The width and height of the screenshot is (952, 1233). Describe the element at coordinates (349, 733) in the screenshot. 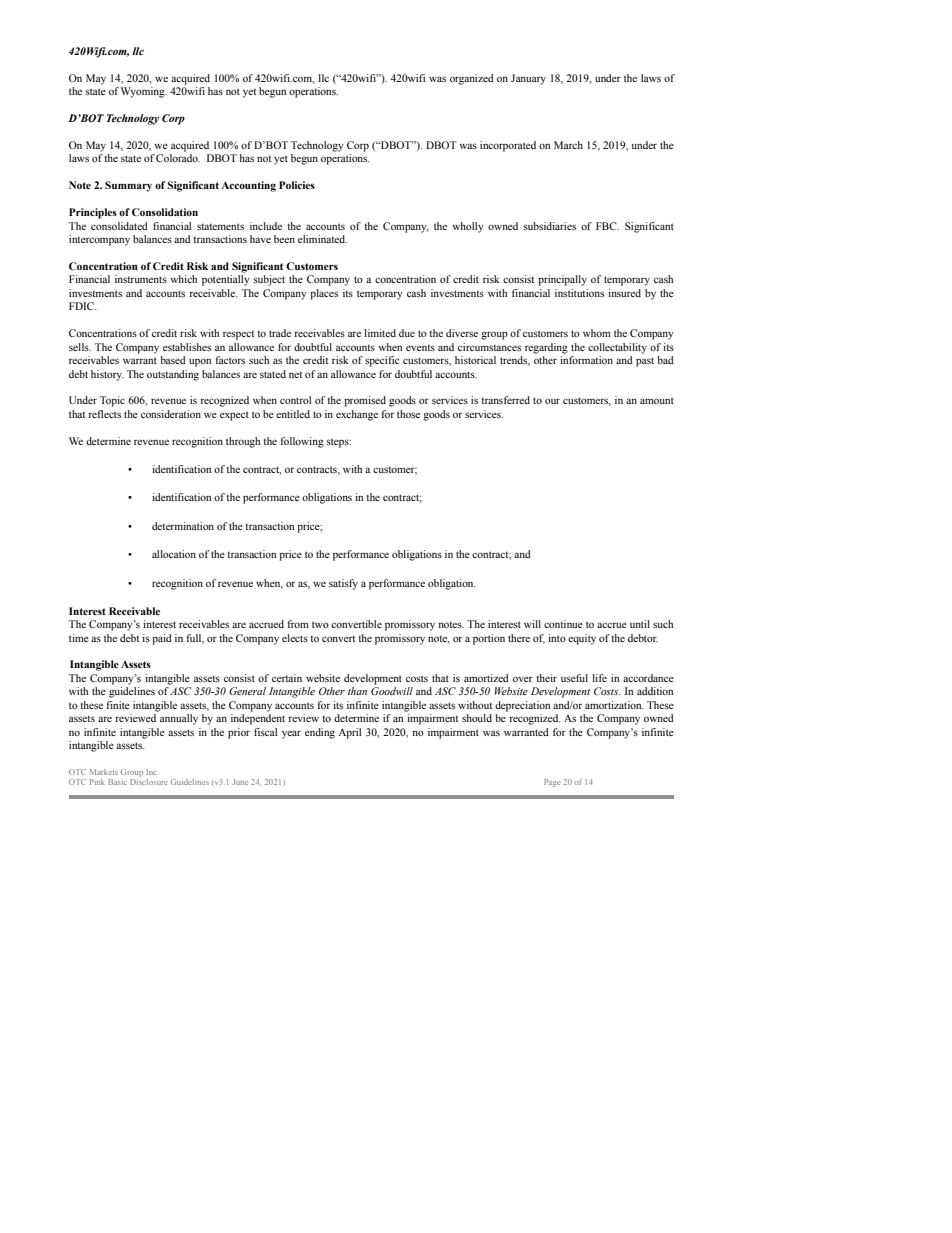

I see `April` at that location.
